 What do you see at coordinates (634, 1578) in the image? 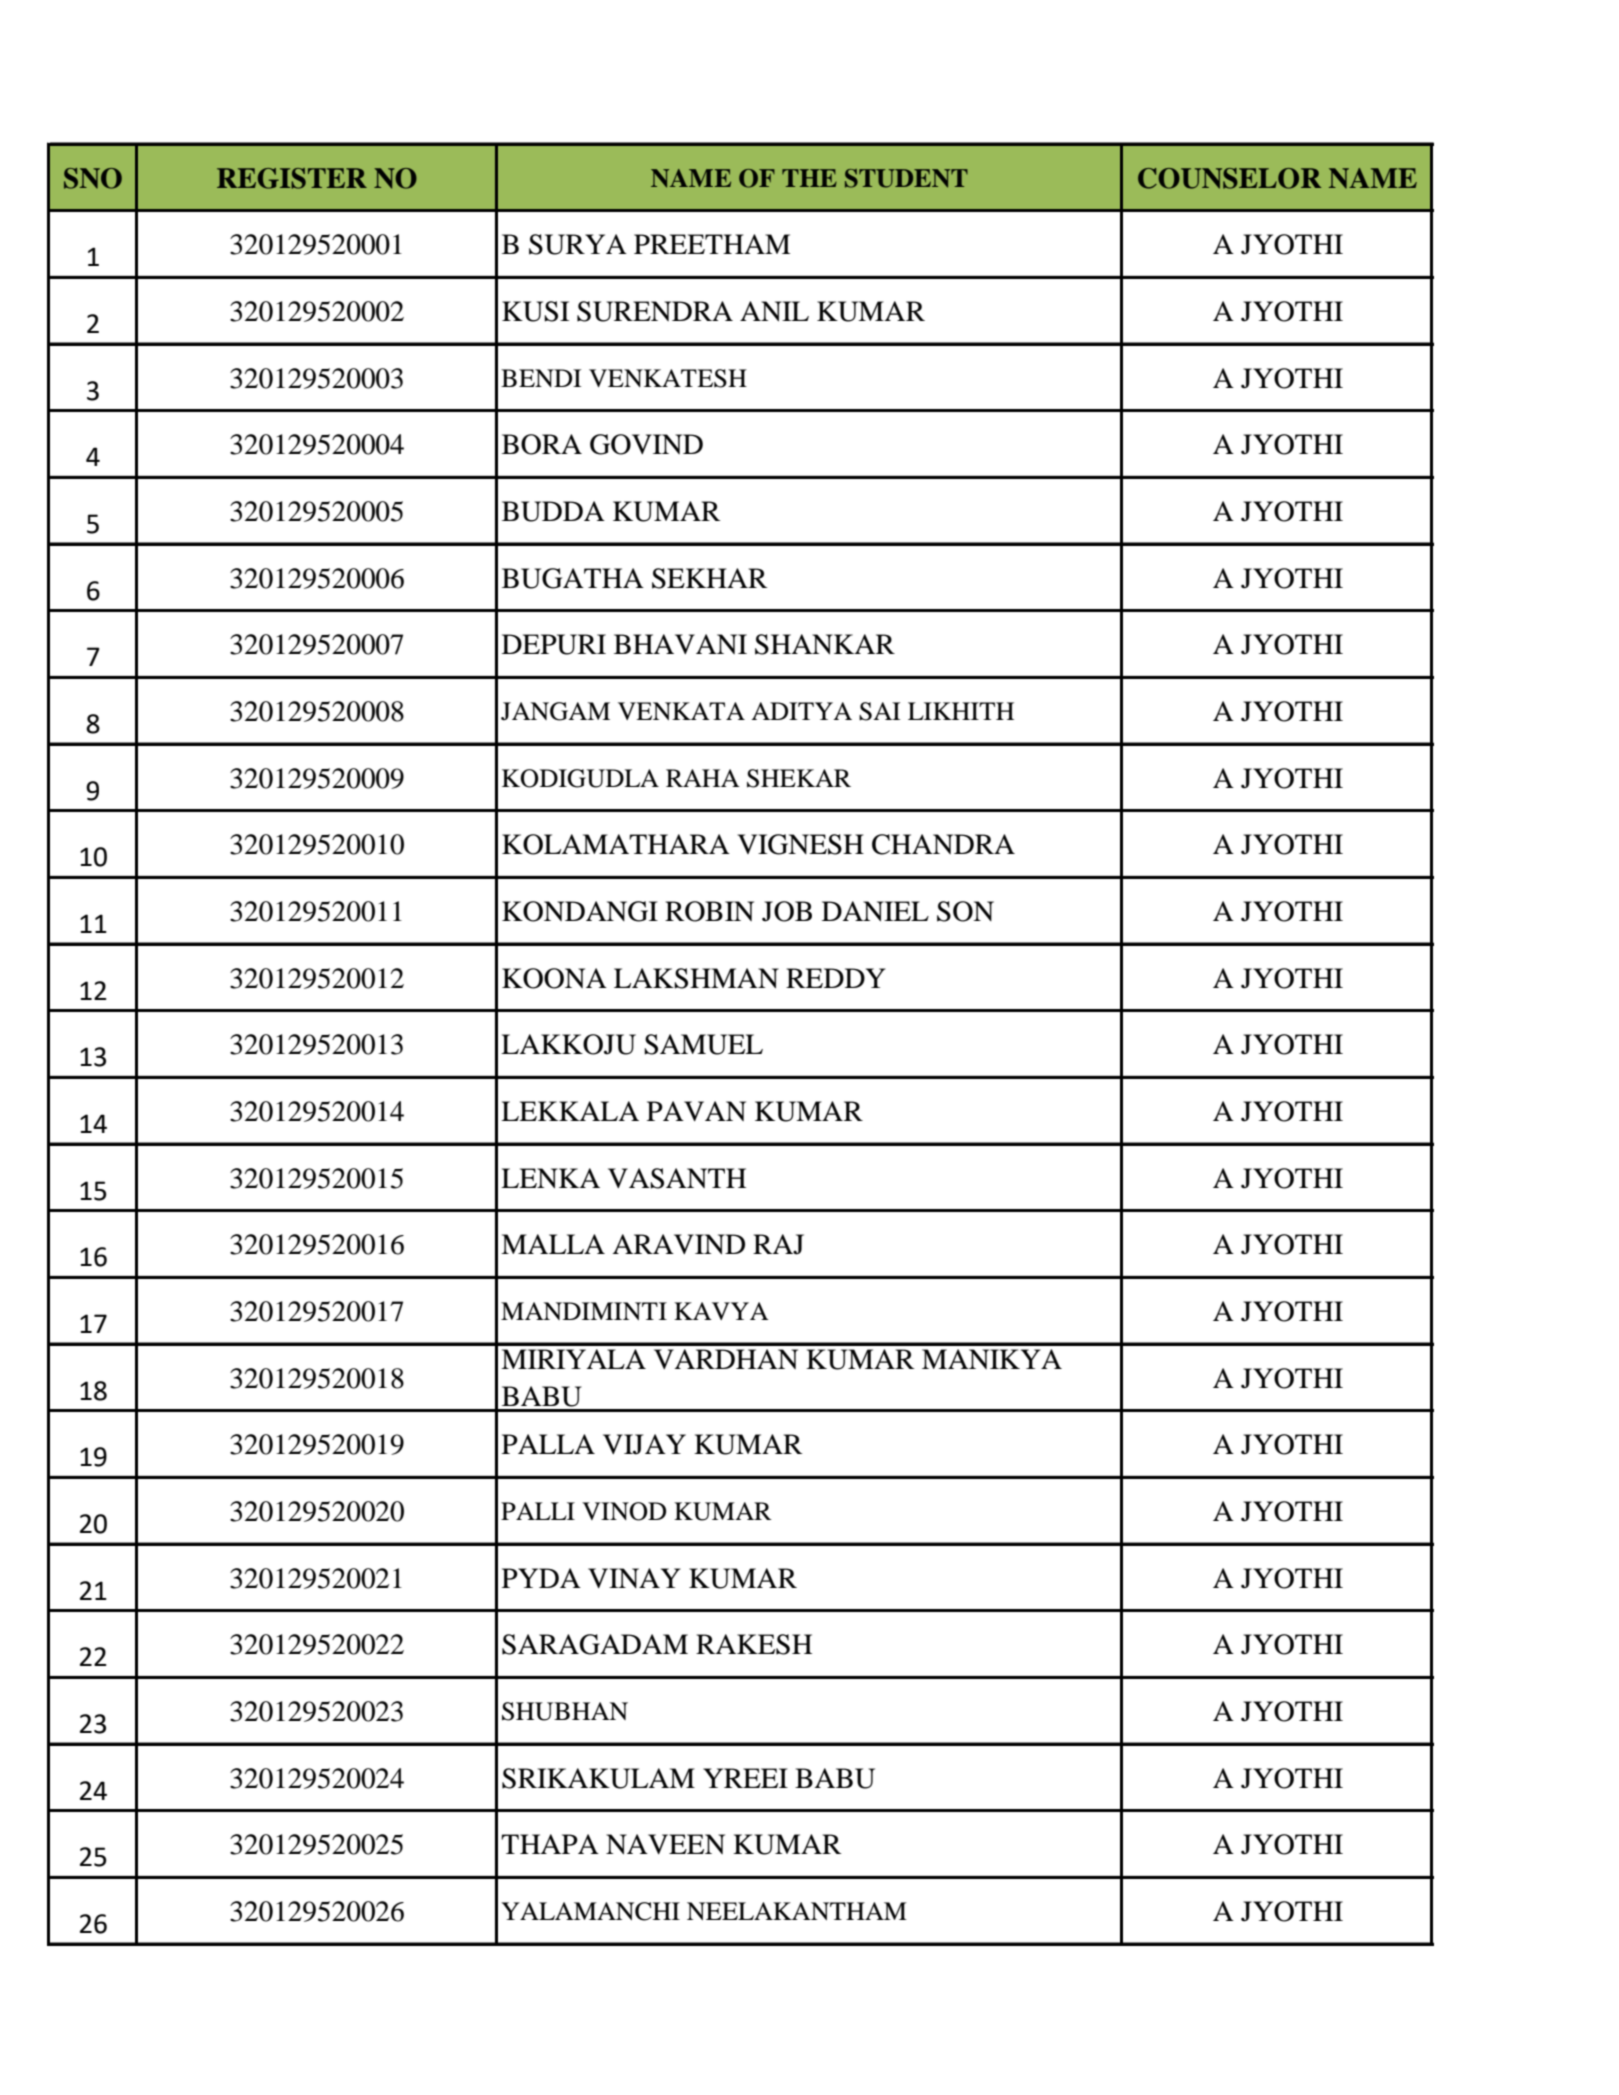
I see `VINAY` at bounding box center [634, 1578].
